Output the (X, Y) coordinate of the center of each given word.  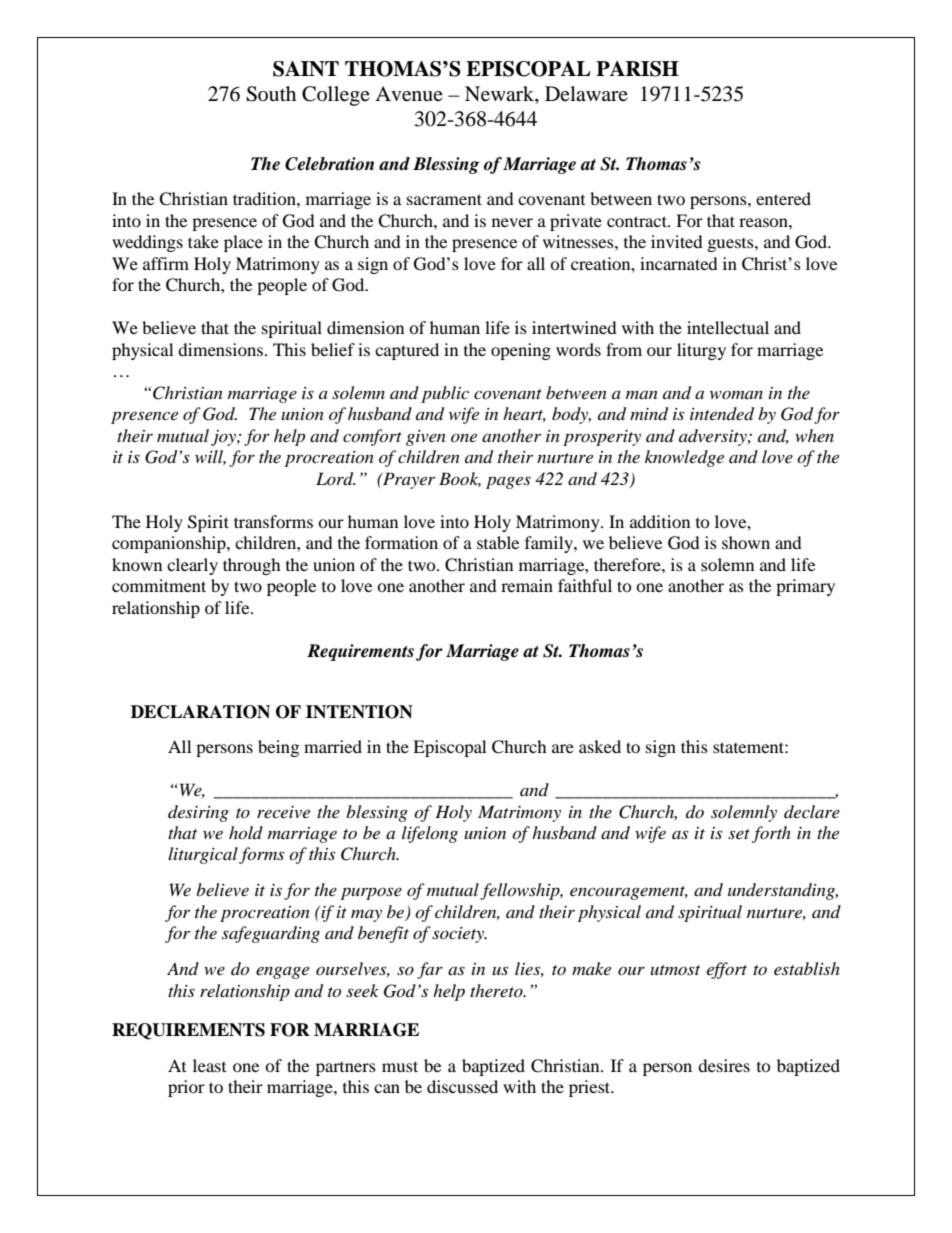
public (445, 394)
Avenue (409, 94)
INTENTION (359, 712)
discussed (462, 1086)
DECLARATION (200, 712)
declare (812, 811)
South (271, 94)
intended (722, 414)
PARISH (637, 69)
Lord (336, 479)
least (209, 1065)
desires (724, 1065)
